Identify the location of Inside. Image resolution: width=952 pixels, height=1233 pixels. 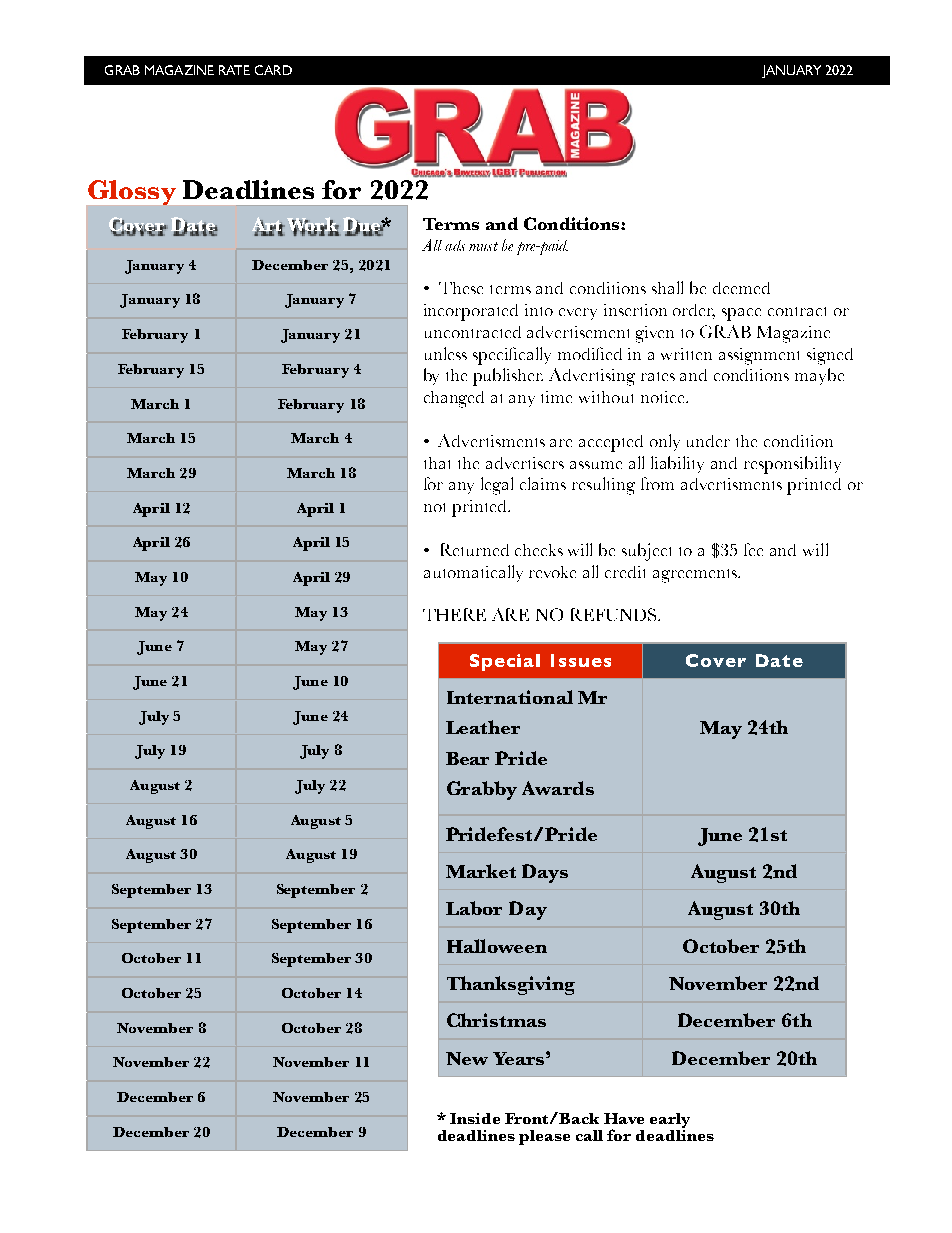
(475, 1118).
